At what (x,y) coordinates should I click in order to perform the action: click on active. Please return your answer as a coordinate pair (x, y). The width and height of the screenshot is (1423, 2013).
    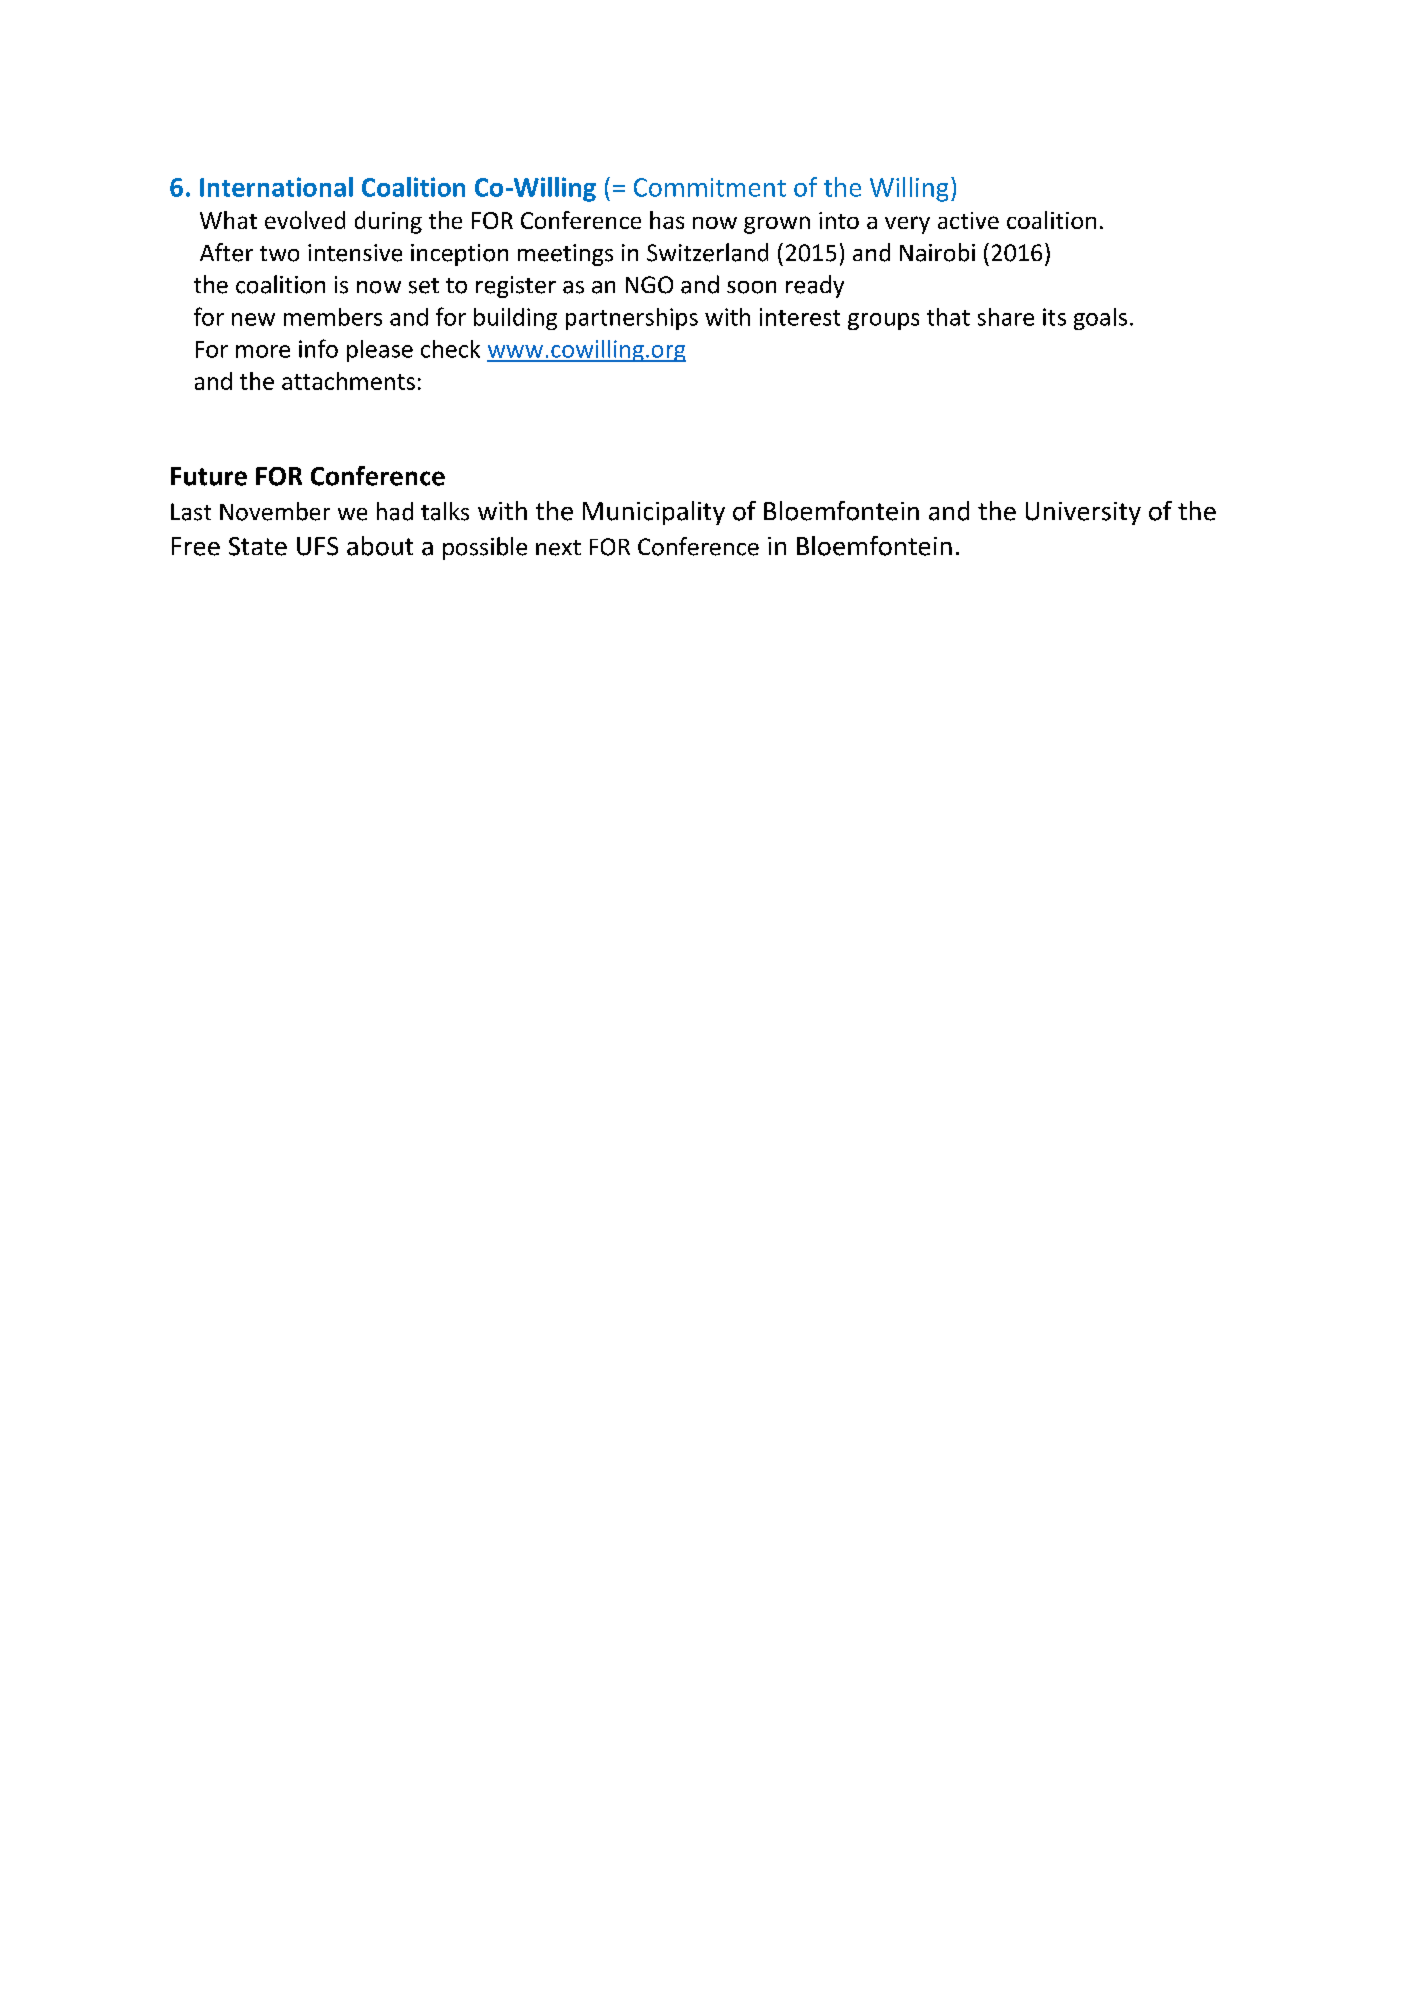
    Looking at the image, I should click on (968, 220).
